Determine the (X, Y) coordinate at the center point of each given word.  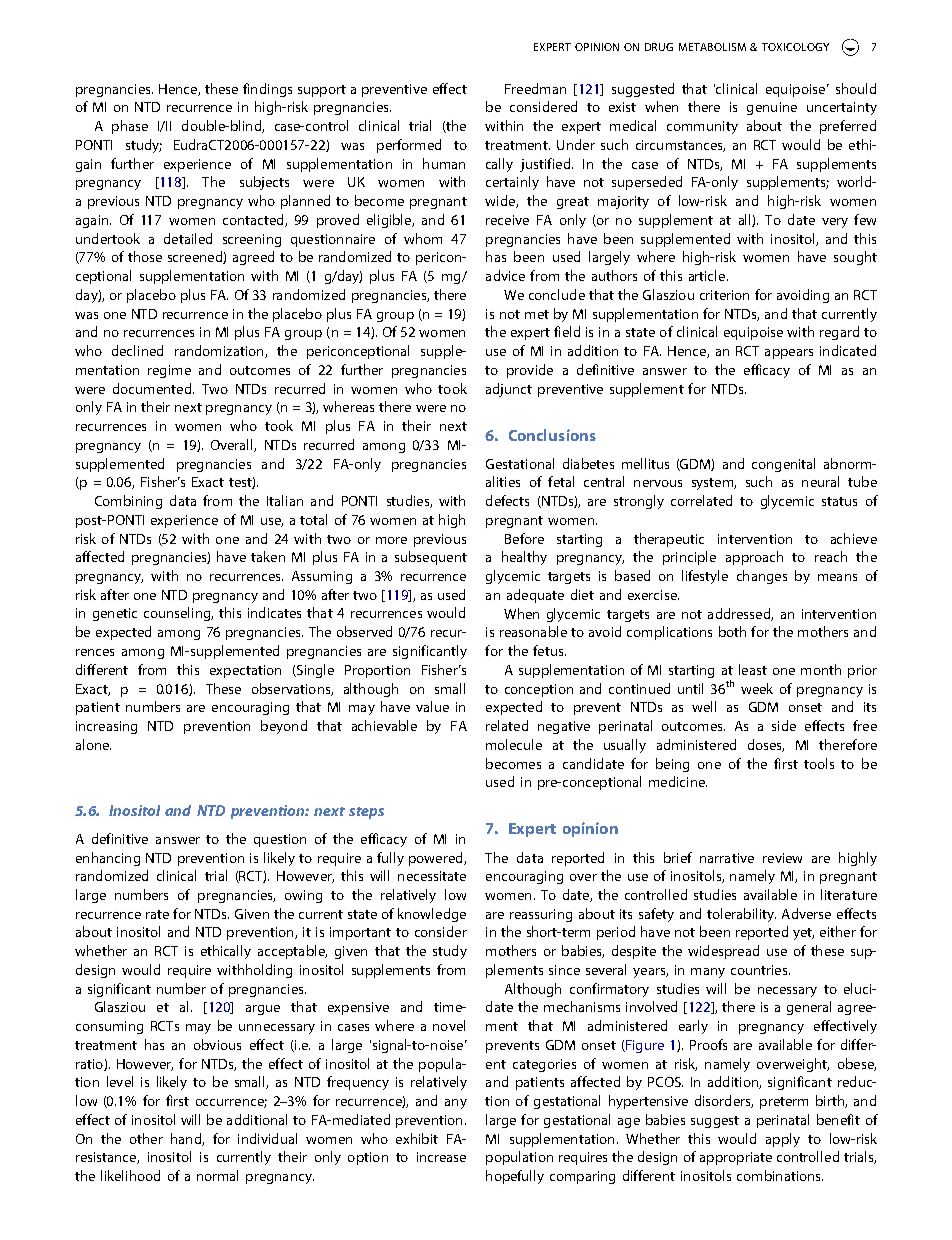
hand (187, 1139)
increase (441, 1157)
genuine (772, 108)
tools (819, 763)
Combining (128, 502)
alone (93, 744)
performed (409, 146)
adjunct (509, 390)
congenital (783, 465)
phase (130, 127)
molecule (514, 744)
